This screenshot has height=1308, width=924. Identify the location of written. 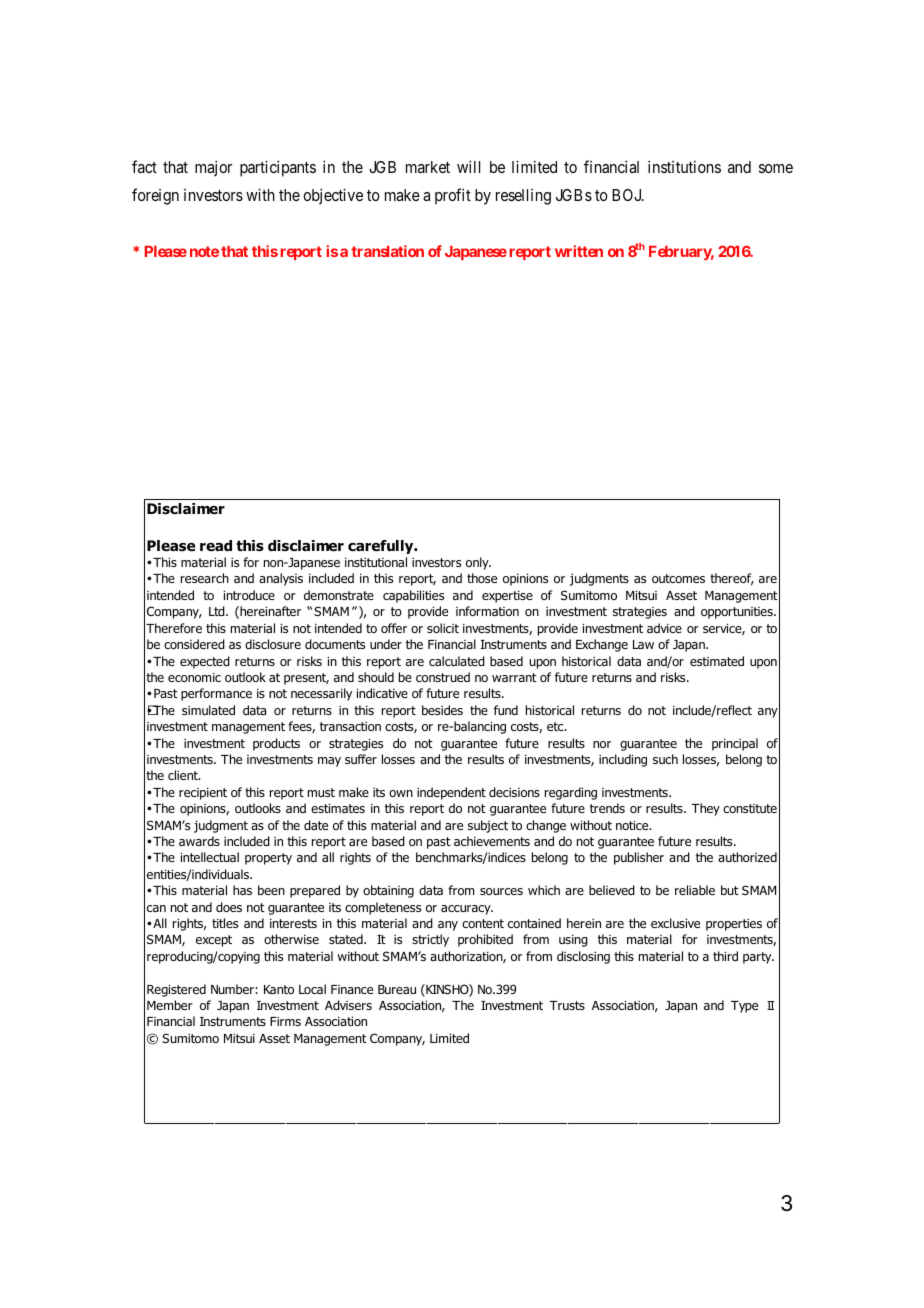
(579, 251).
